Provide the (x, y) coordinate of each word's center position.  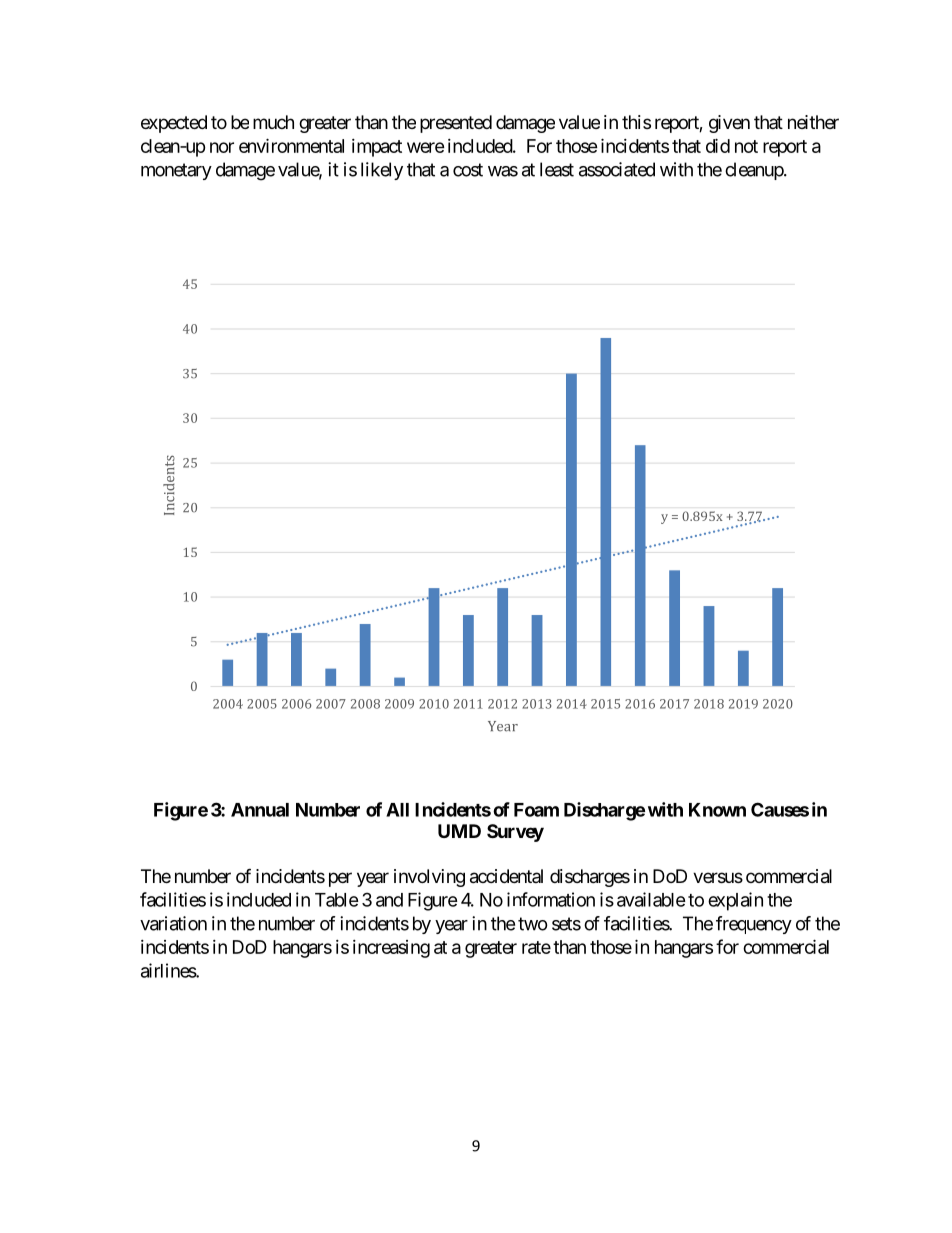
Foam (536, 810)
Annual (260, 810)
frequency (754, 925)
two (533, 924)
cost (468, 170)
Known (717, 810)
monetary (176, 171)
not (746, 146)
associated (617, 169)
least (557, 169)
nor (222, 147)
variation (173, 923)
